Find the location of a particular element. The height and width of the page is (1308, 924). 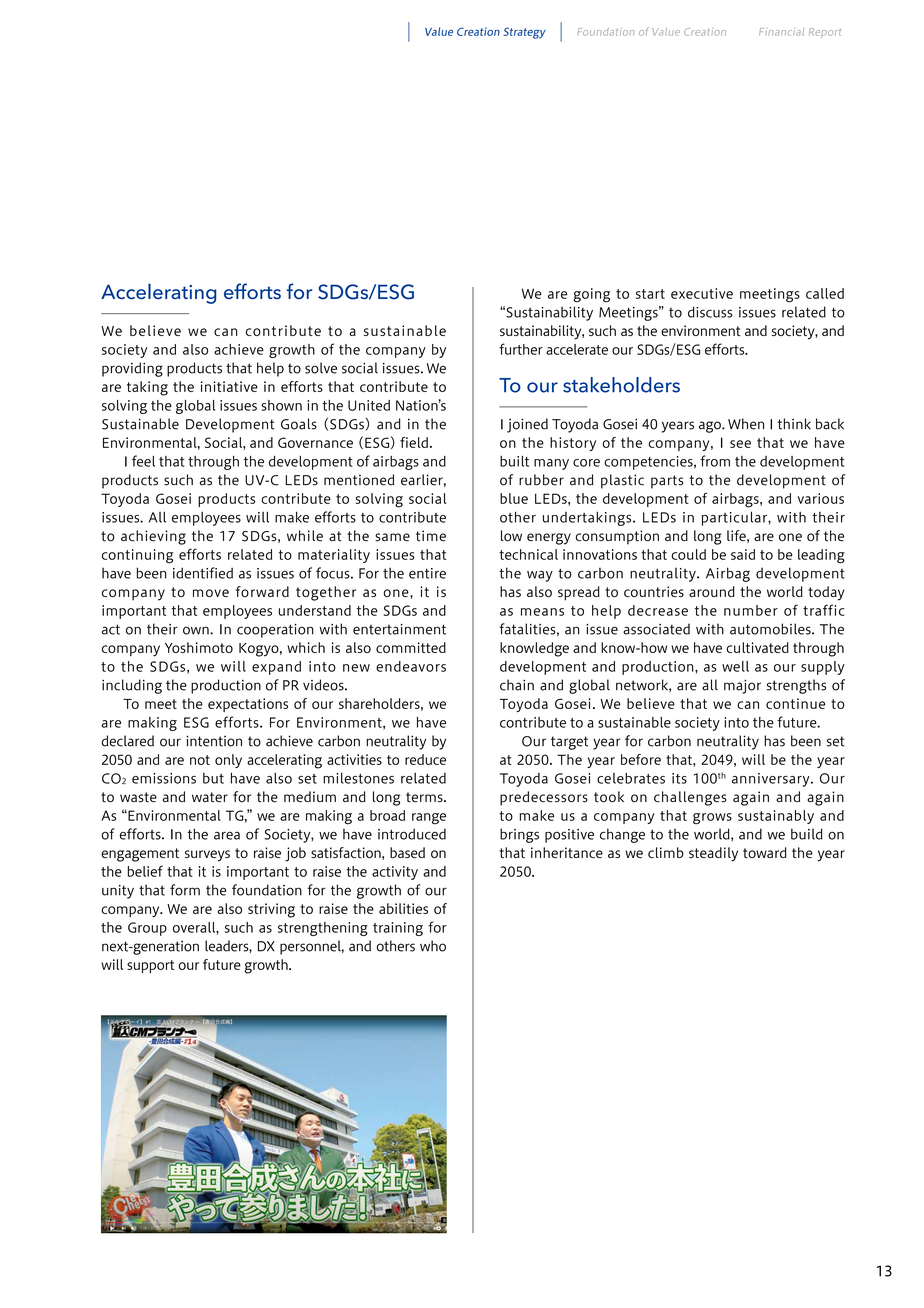

intention is located at coordinates (214, 741).
